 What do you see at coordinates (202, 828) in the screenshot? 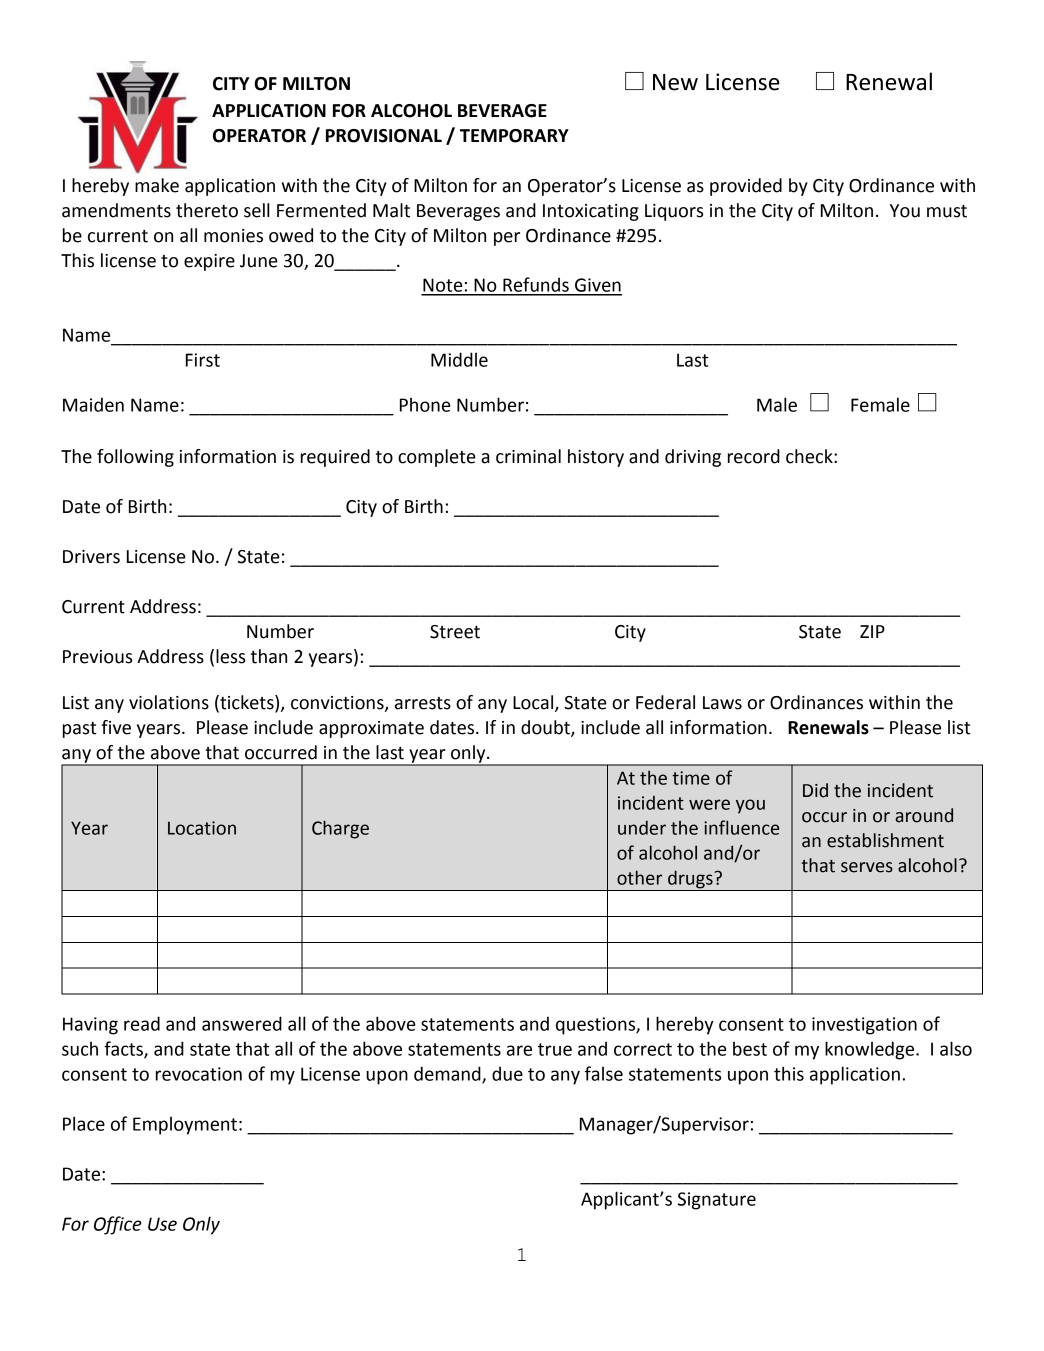
I see `Location` at bounding box center [202, 828].
